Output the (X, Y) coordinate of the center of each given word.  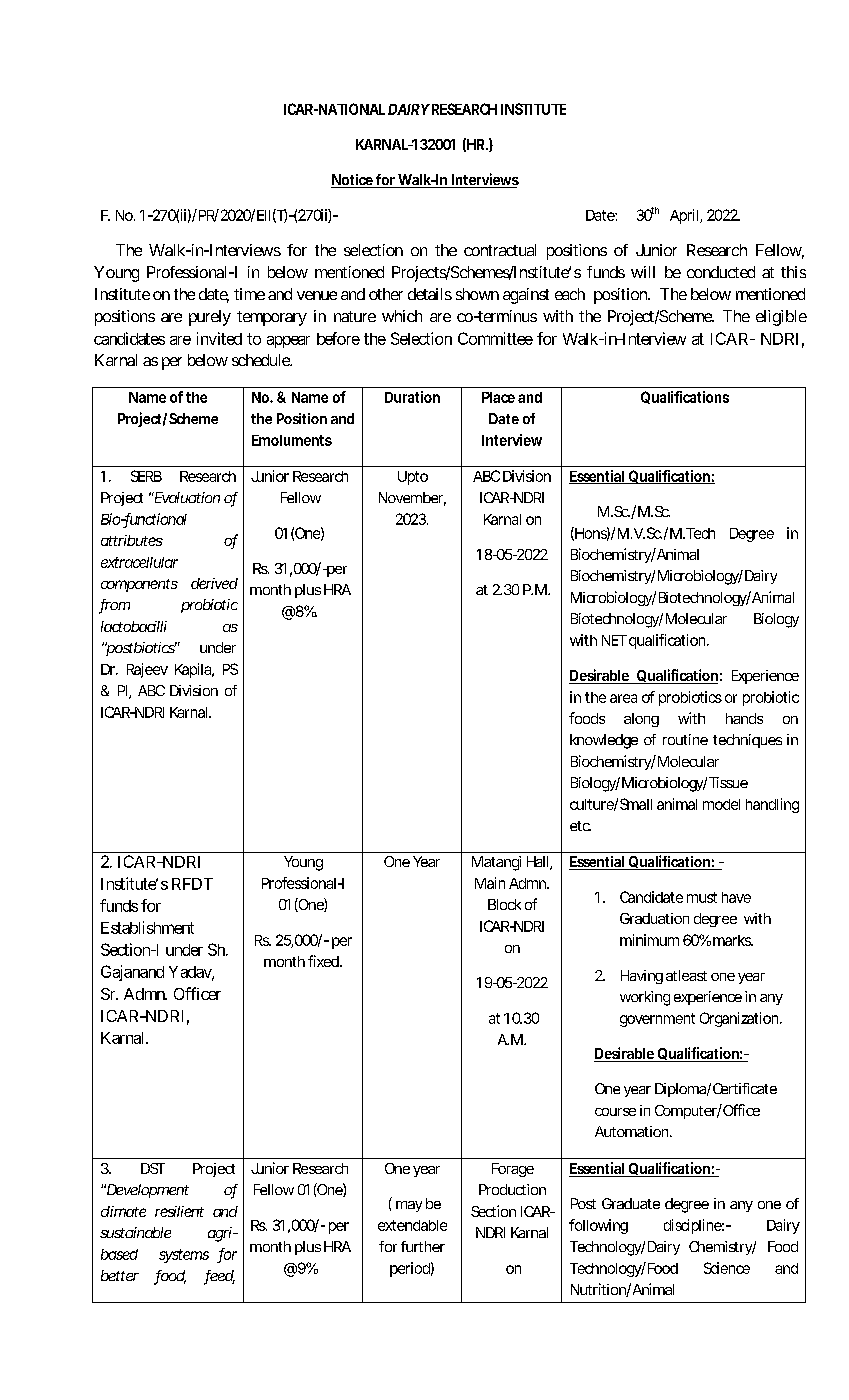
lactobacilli (134, 626)
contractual (500, 250)
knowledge (604, 741)
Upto (413, 478)
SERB (146, 476)
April (684, 216)
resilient (179, 1211)
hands (744, 718)
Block (504, 904)
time (249, 294)
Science (727, 1268)
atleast (686, 975)
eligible (781, 318)
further (423, 1246)
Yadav (191, 973)
